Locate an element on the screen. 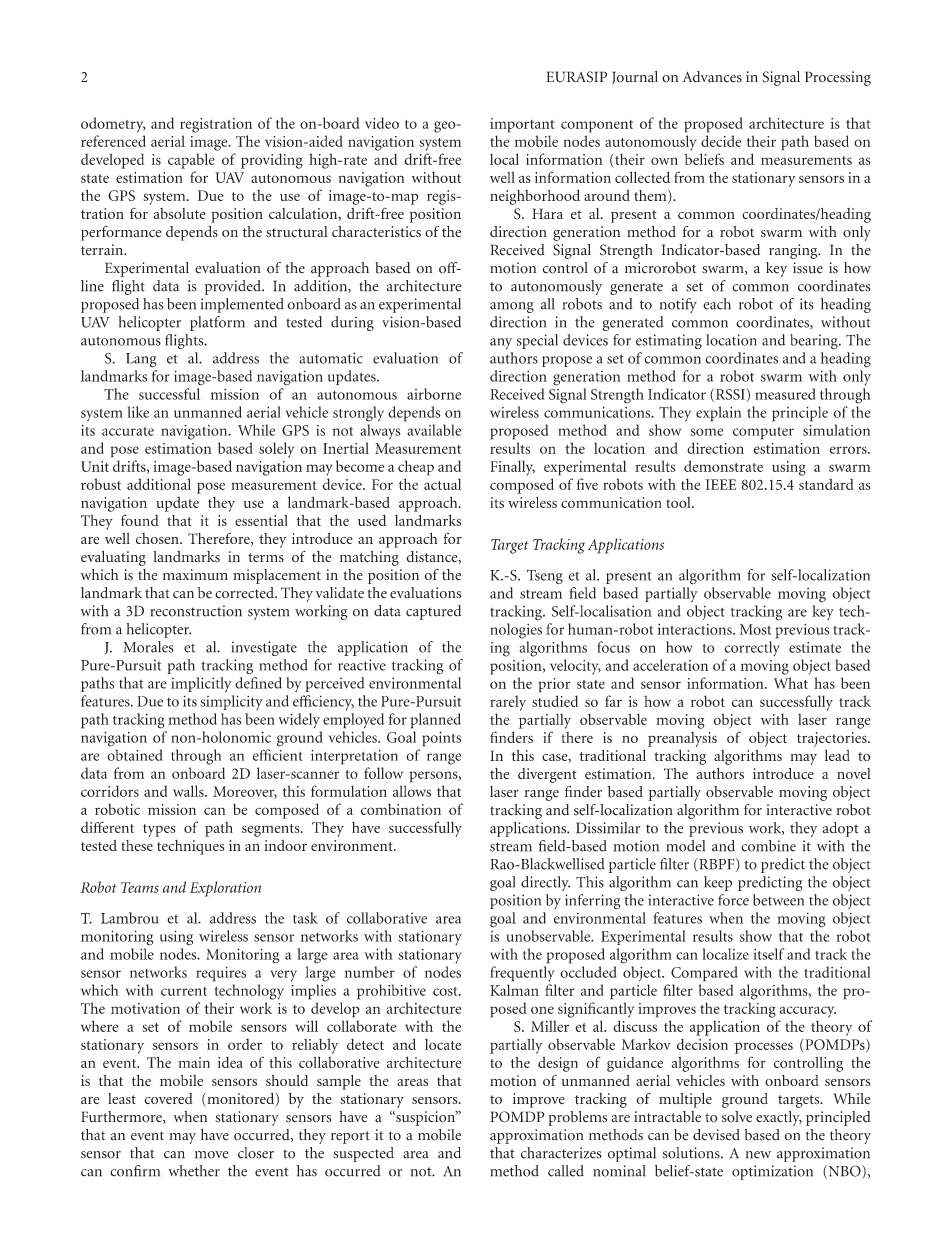 This screenshot has width=952, height=1258. allows is located at coordinates (412, 791).
